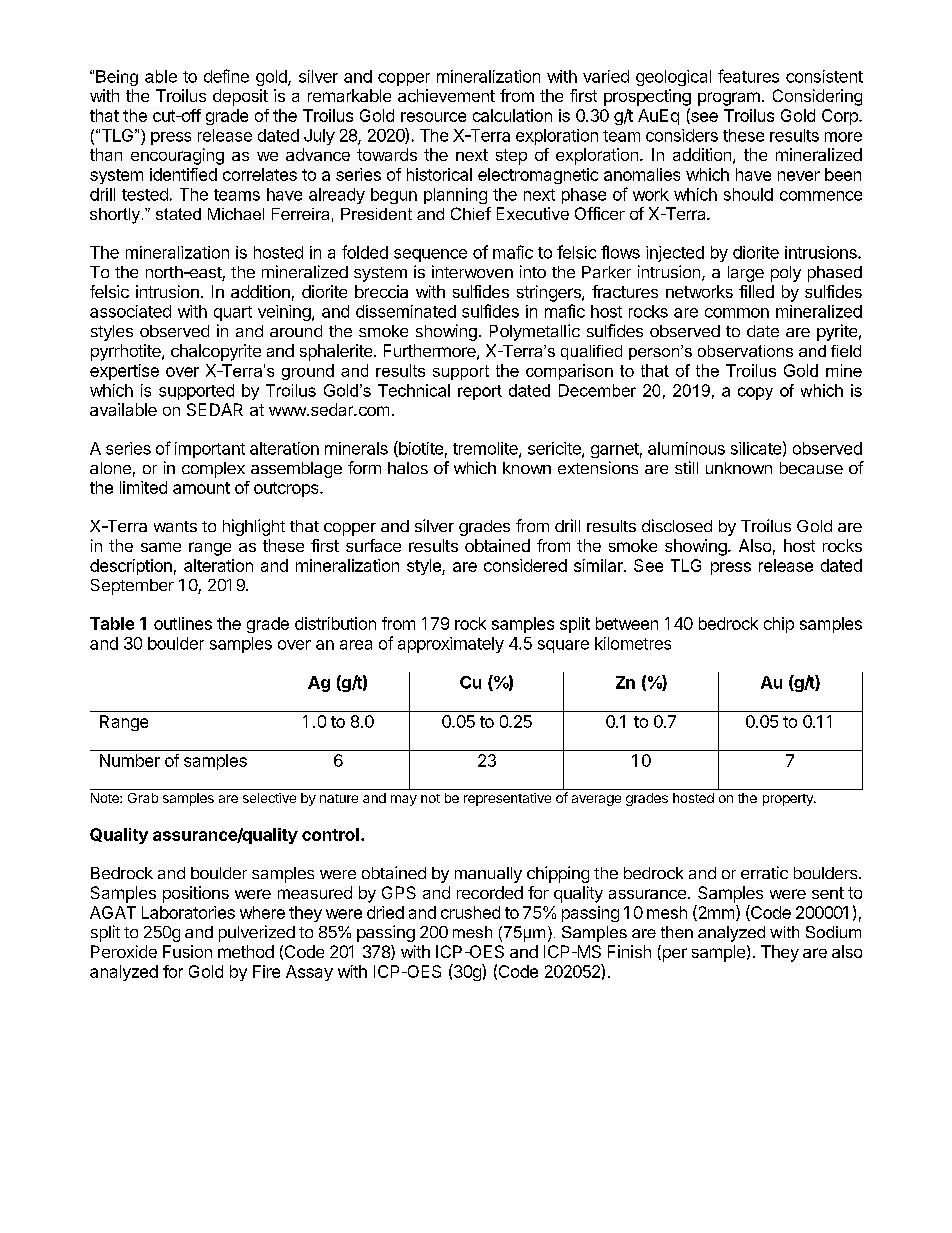  I want to click on considered, so click(525, 565).
